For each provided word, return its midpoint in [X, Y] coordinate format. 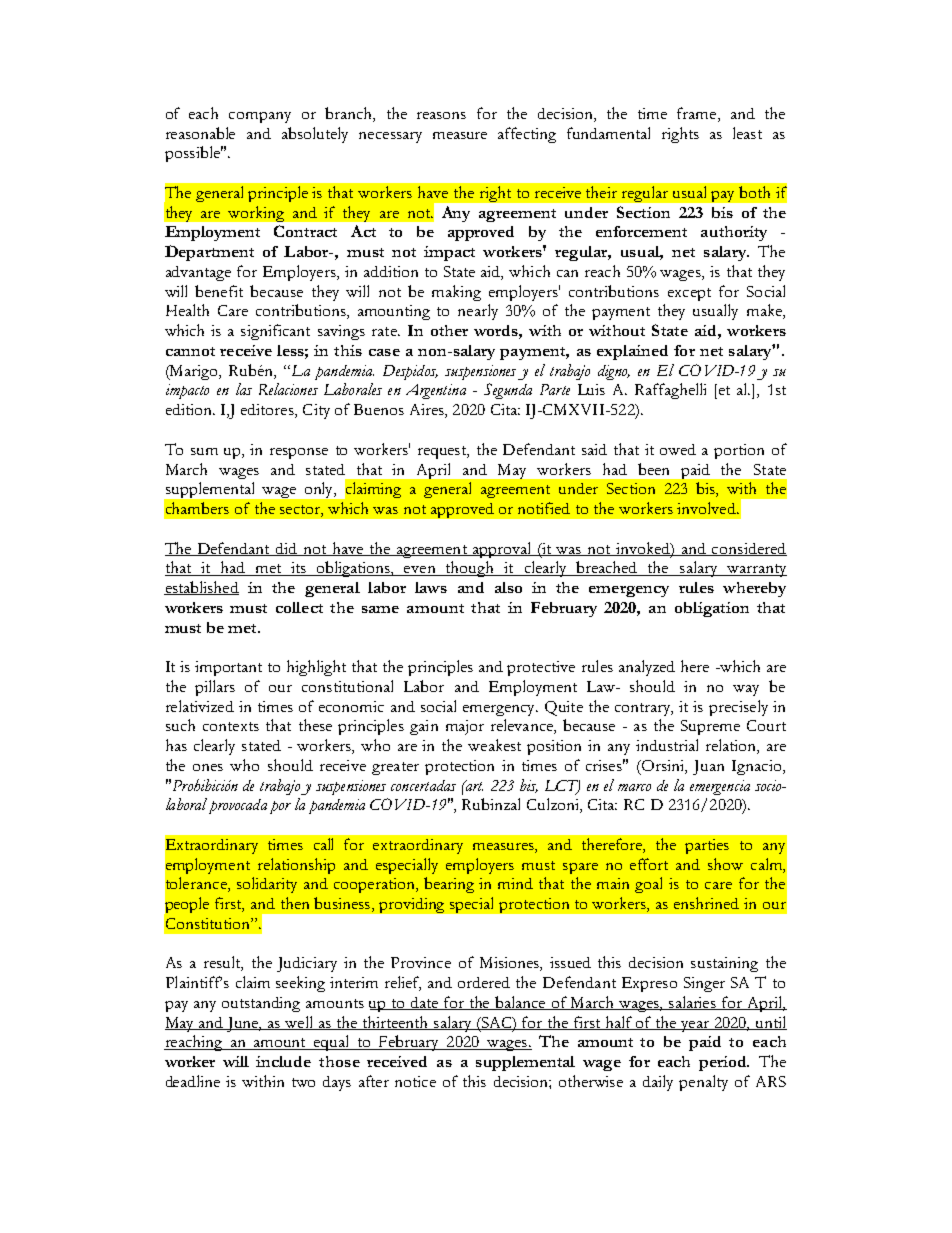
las [244, 389]
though [470, 569]
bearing [449, 885]
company [260, 117]
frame [698, 113]
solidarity [267, 885]
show [725, 864]
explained [632, 352]
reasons [441, 115]
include [283, 1061]
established [201, 588]
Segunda [508, 391]
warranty [755, 570]
